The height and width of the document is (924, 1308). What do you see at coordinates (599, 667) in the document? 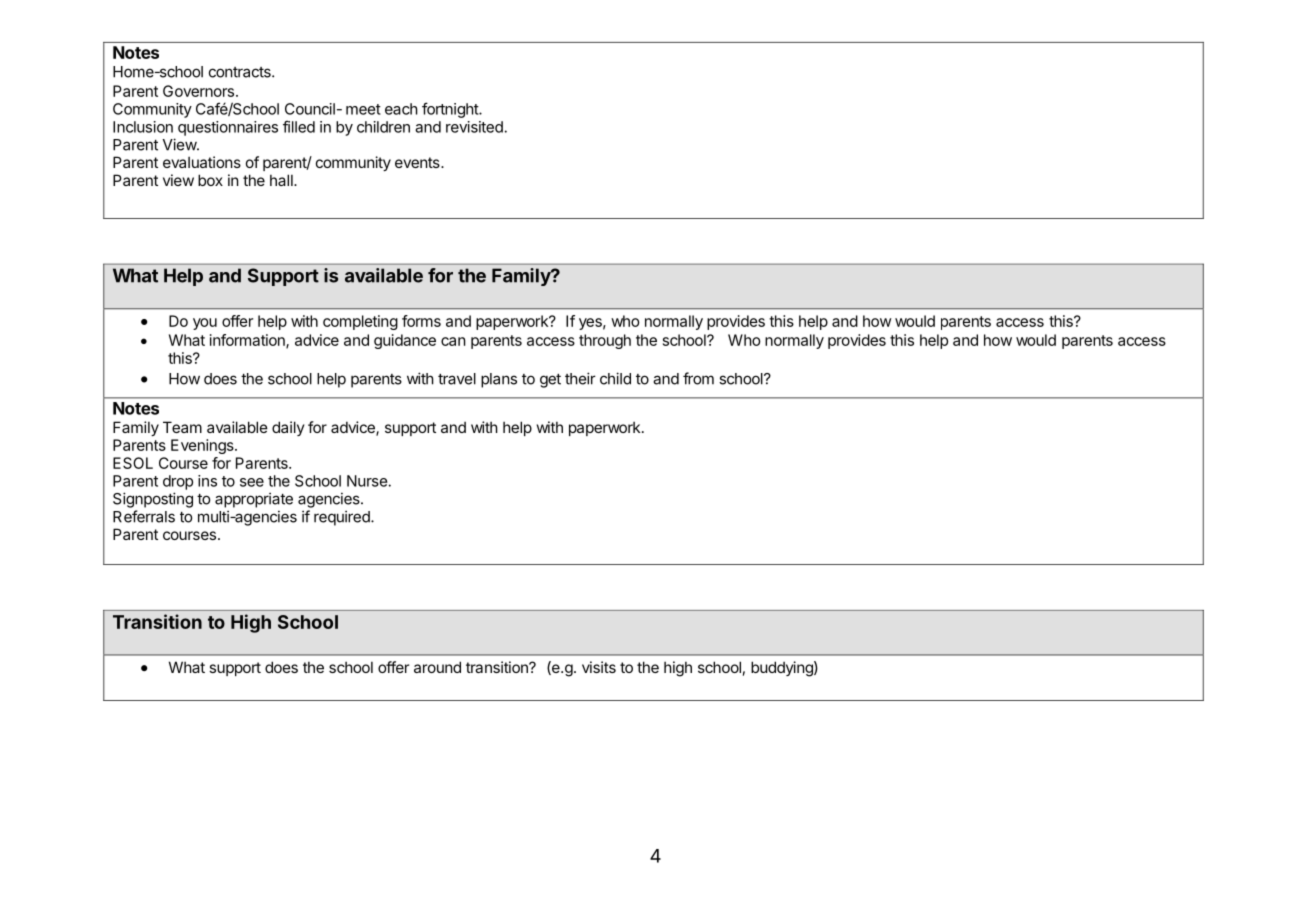
I see `visits` at bounding box center [599, 667].
